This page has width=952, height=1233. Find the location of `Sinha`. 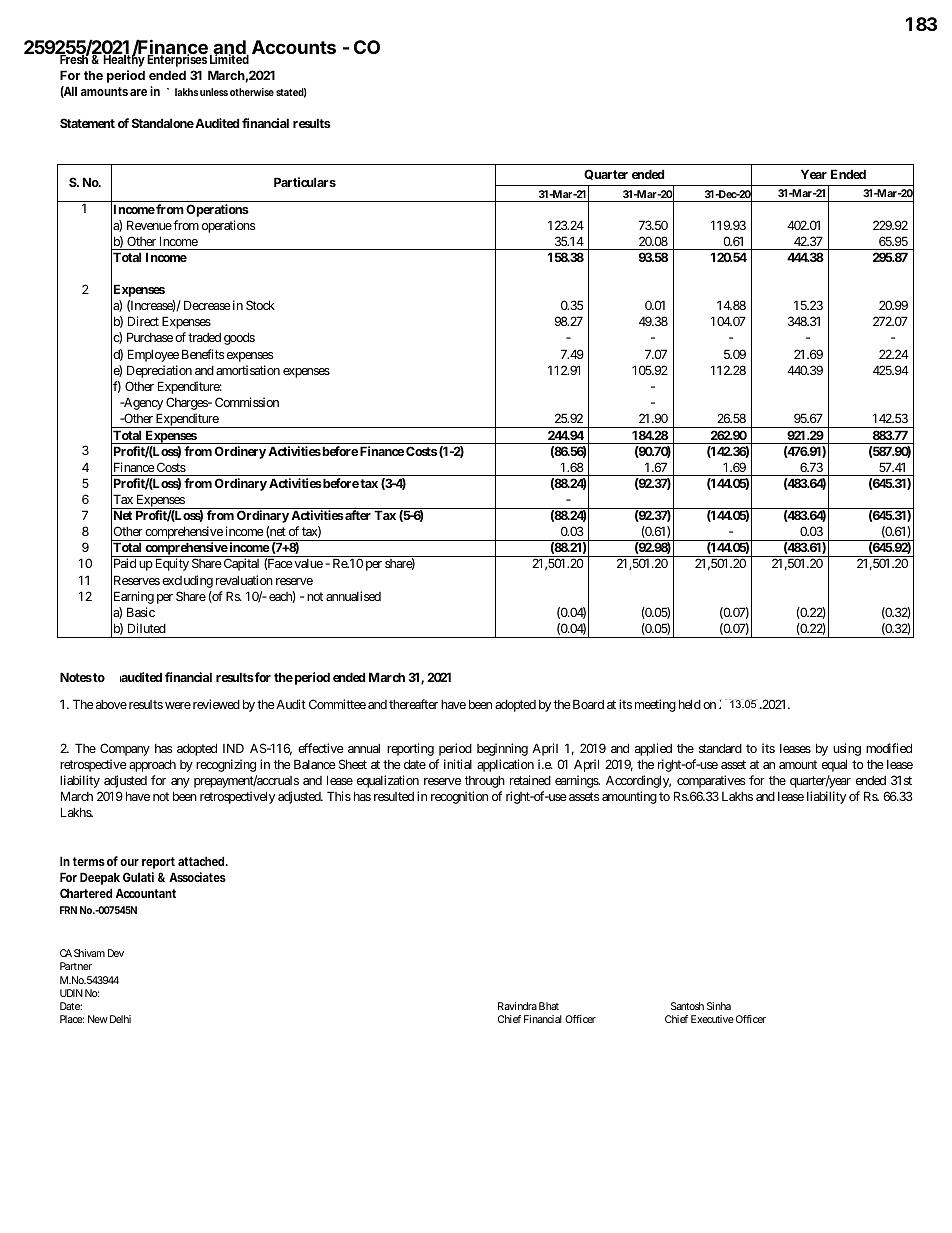

Sinha is located at coordinates (719, 1006).
